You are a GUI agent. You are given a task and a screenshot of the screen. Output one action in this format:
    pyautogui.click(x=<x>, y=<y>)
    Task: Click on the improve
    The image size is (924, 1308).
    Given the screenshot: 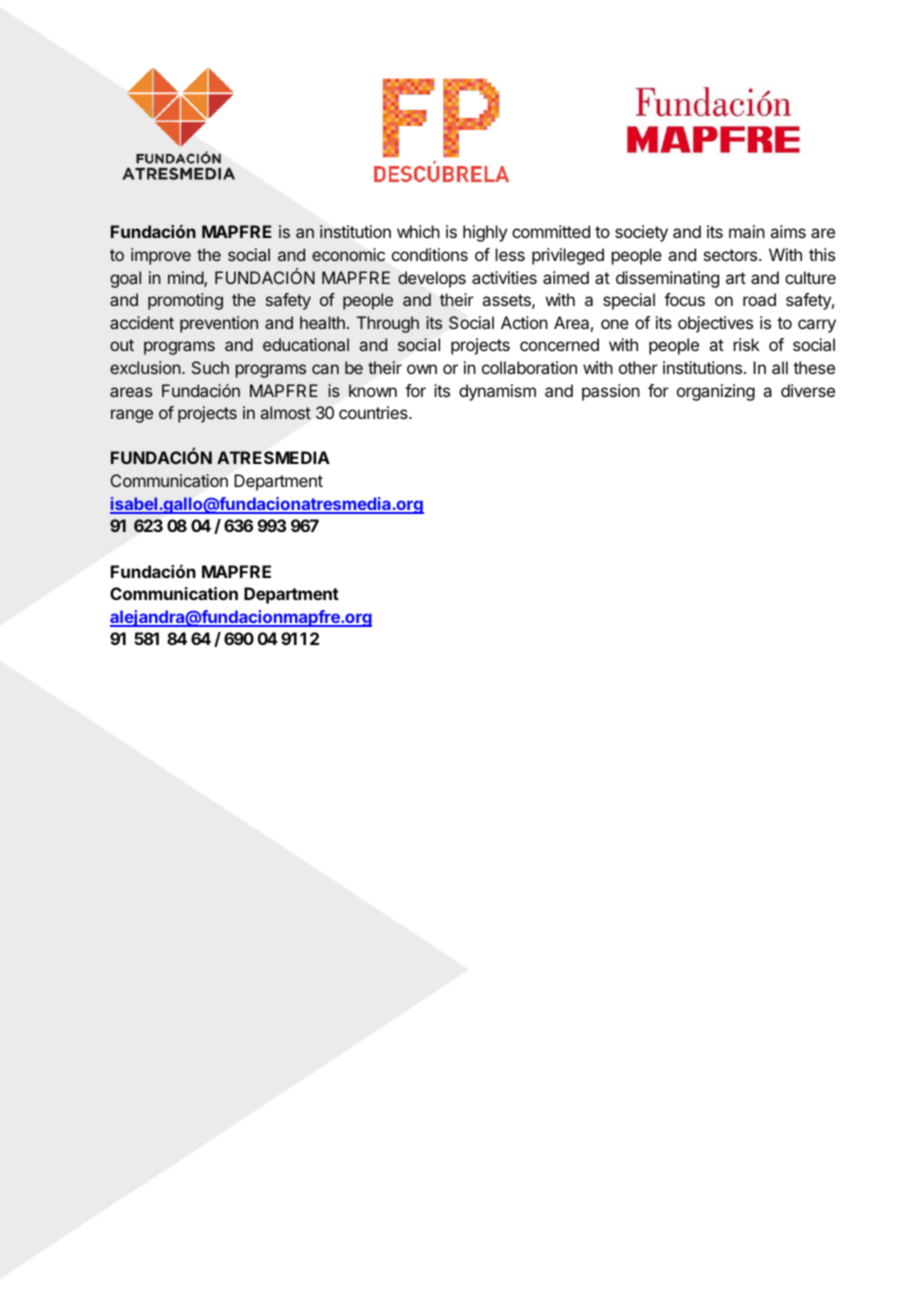 What is the action you would take?
    pyautogui.click(x=161, y=256)
